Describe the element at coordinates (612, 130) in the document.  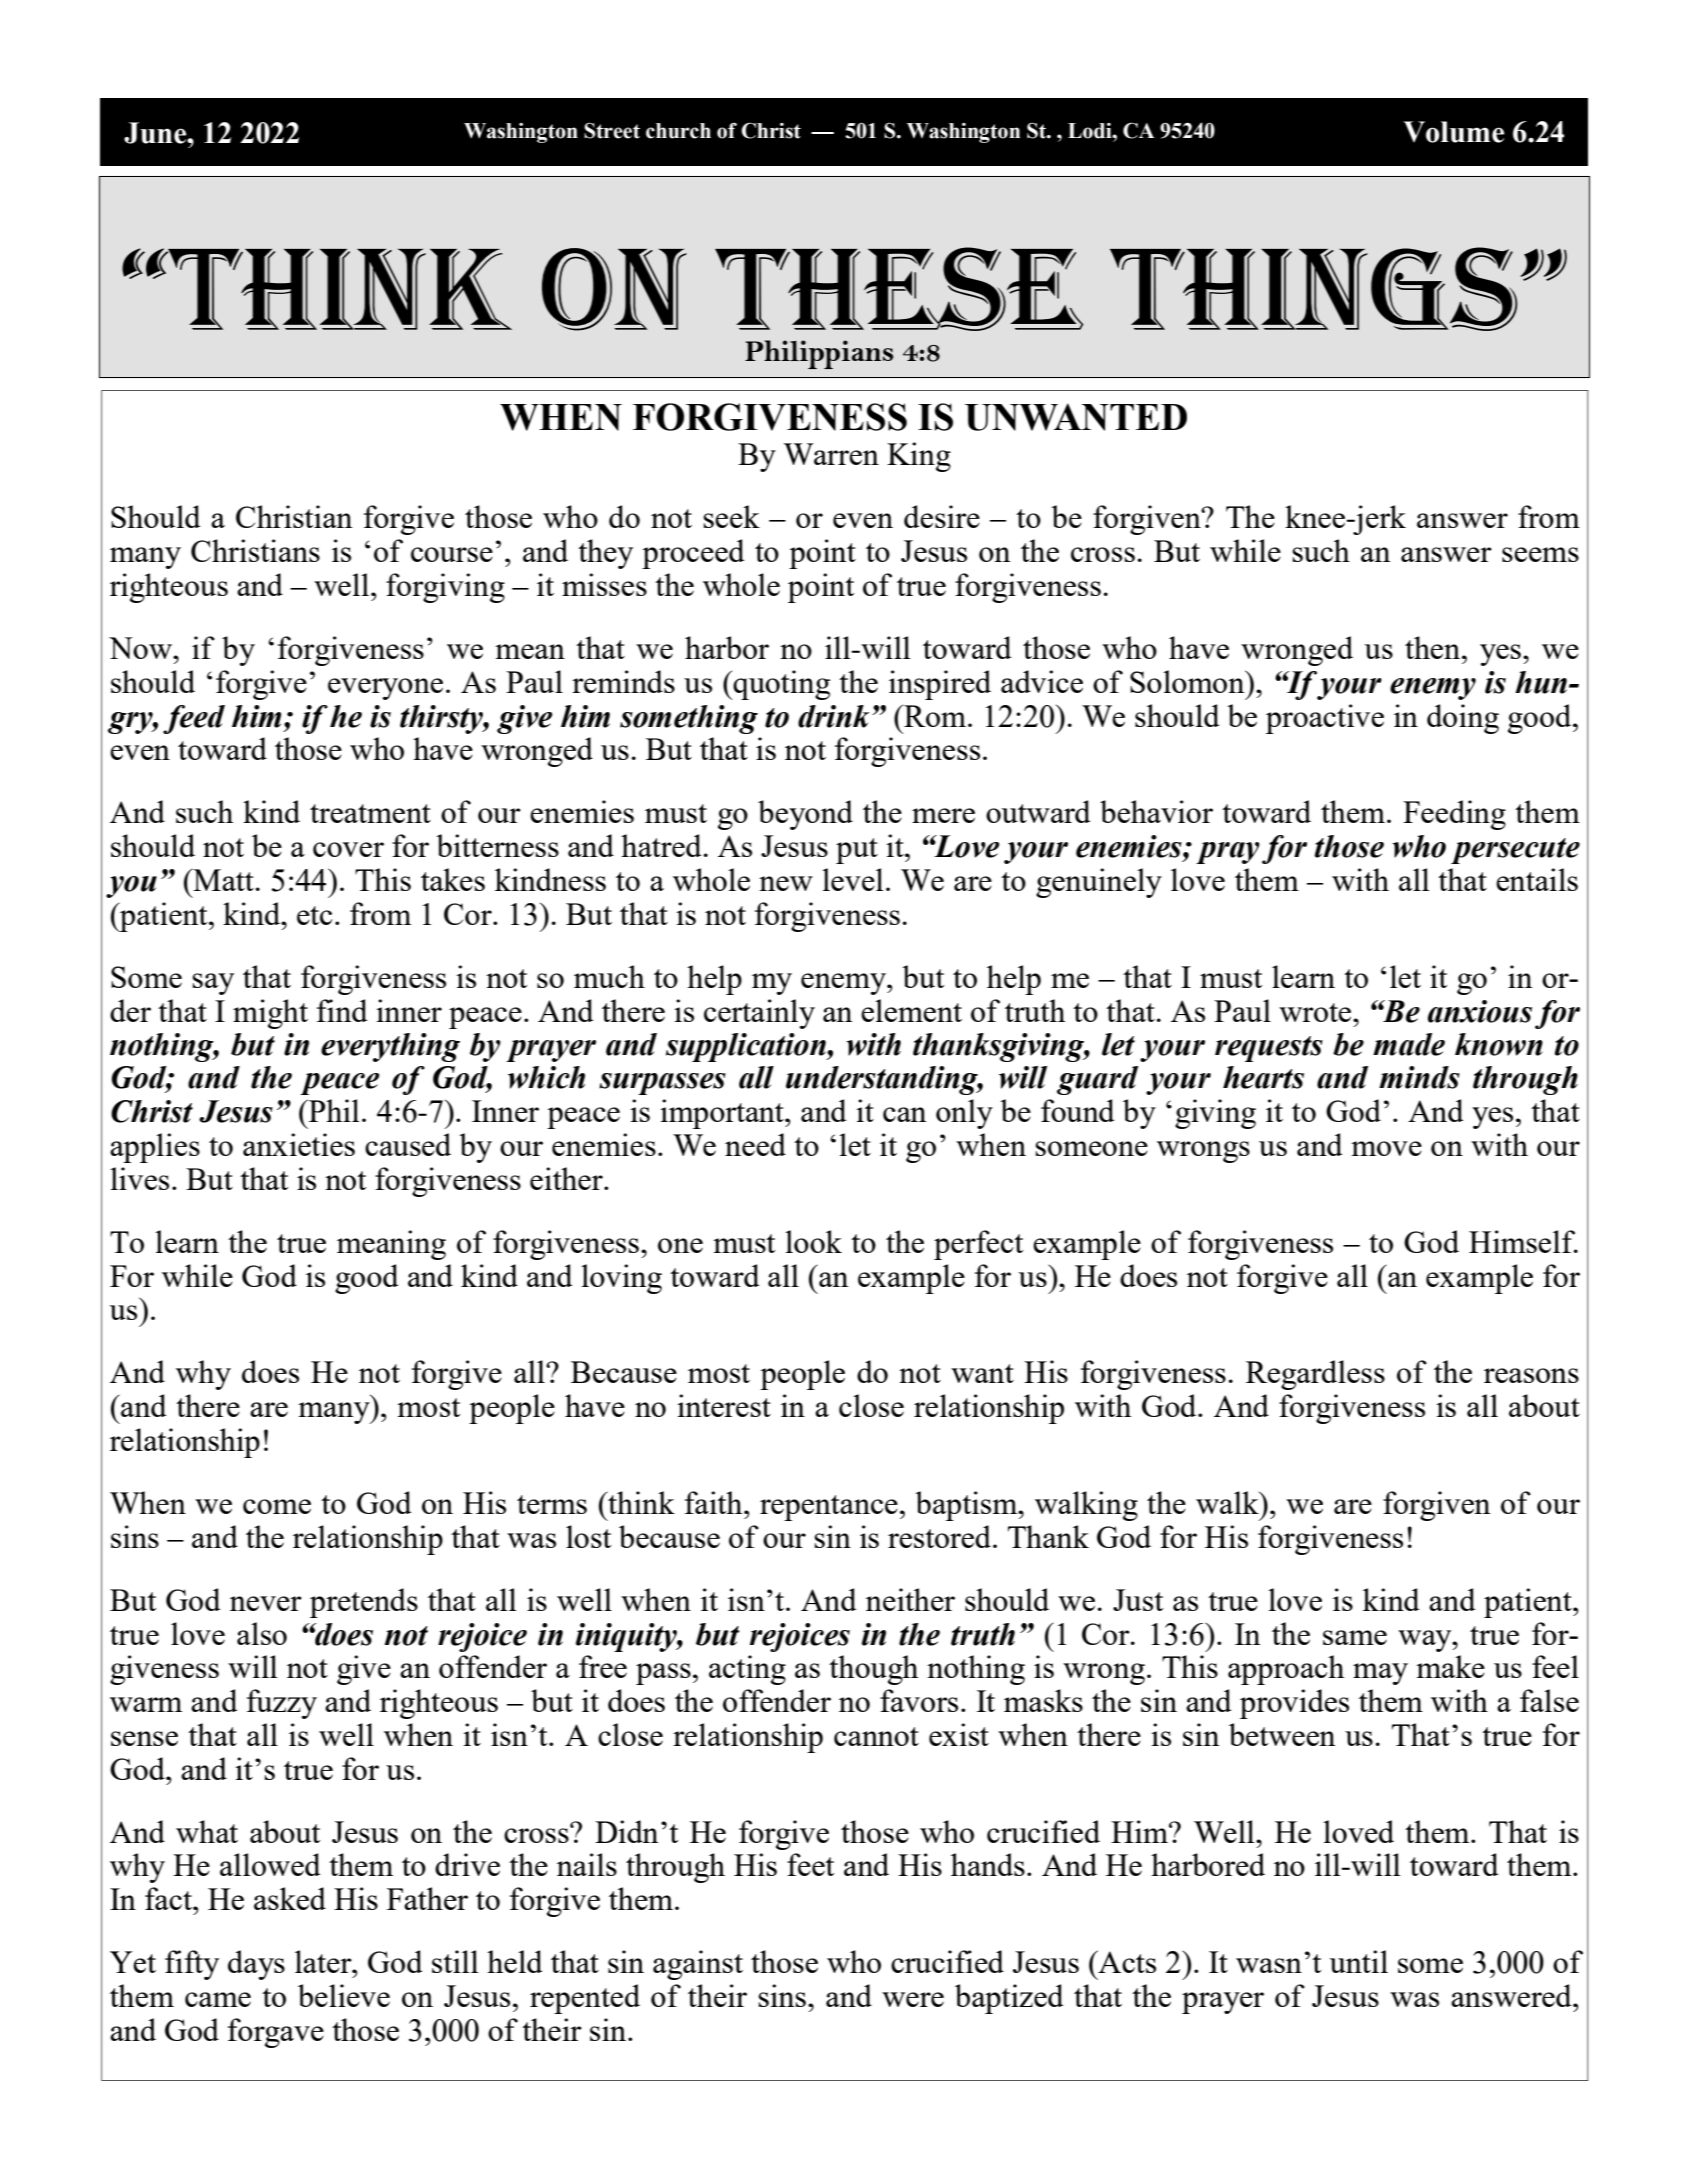
I see `Street` at that location.
